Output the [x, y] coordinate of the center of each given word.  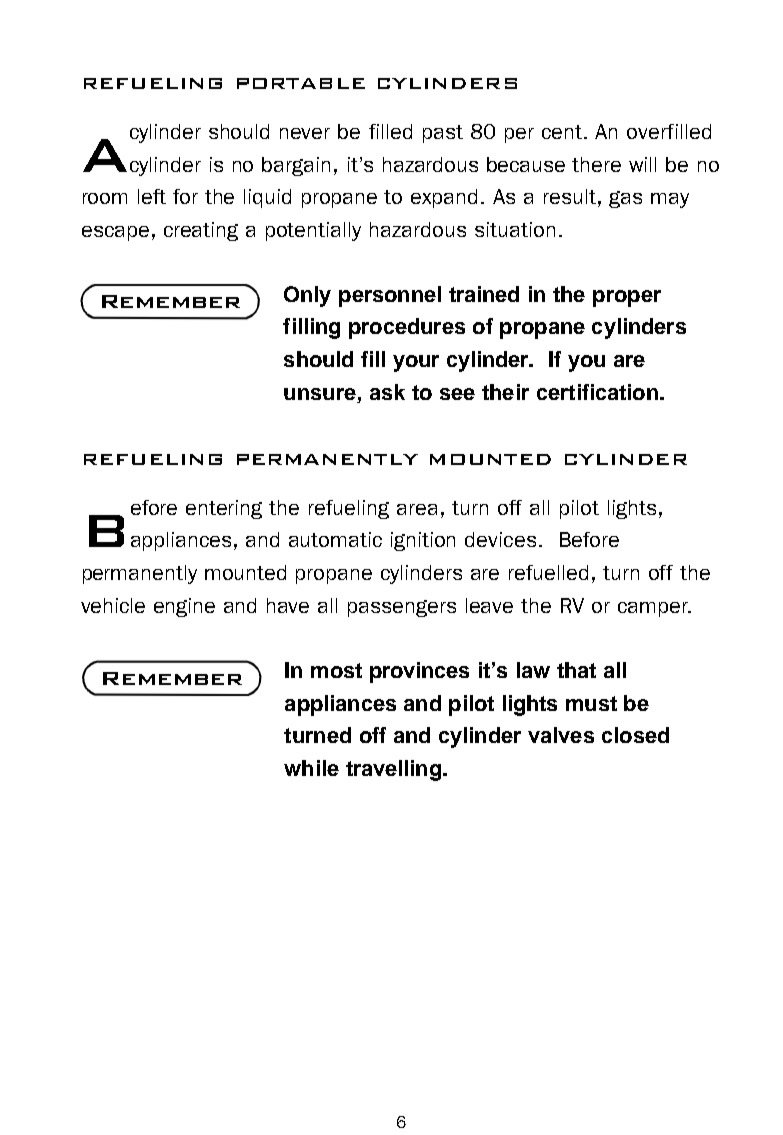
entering [224, 509]
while [311, 768]
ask [387, 392]
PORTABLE [301, 83]
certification [597, 392]
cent [563, 132]
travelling [393, 770]
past [443, 134]
